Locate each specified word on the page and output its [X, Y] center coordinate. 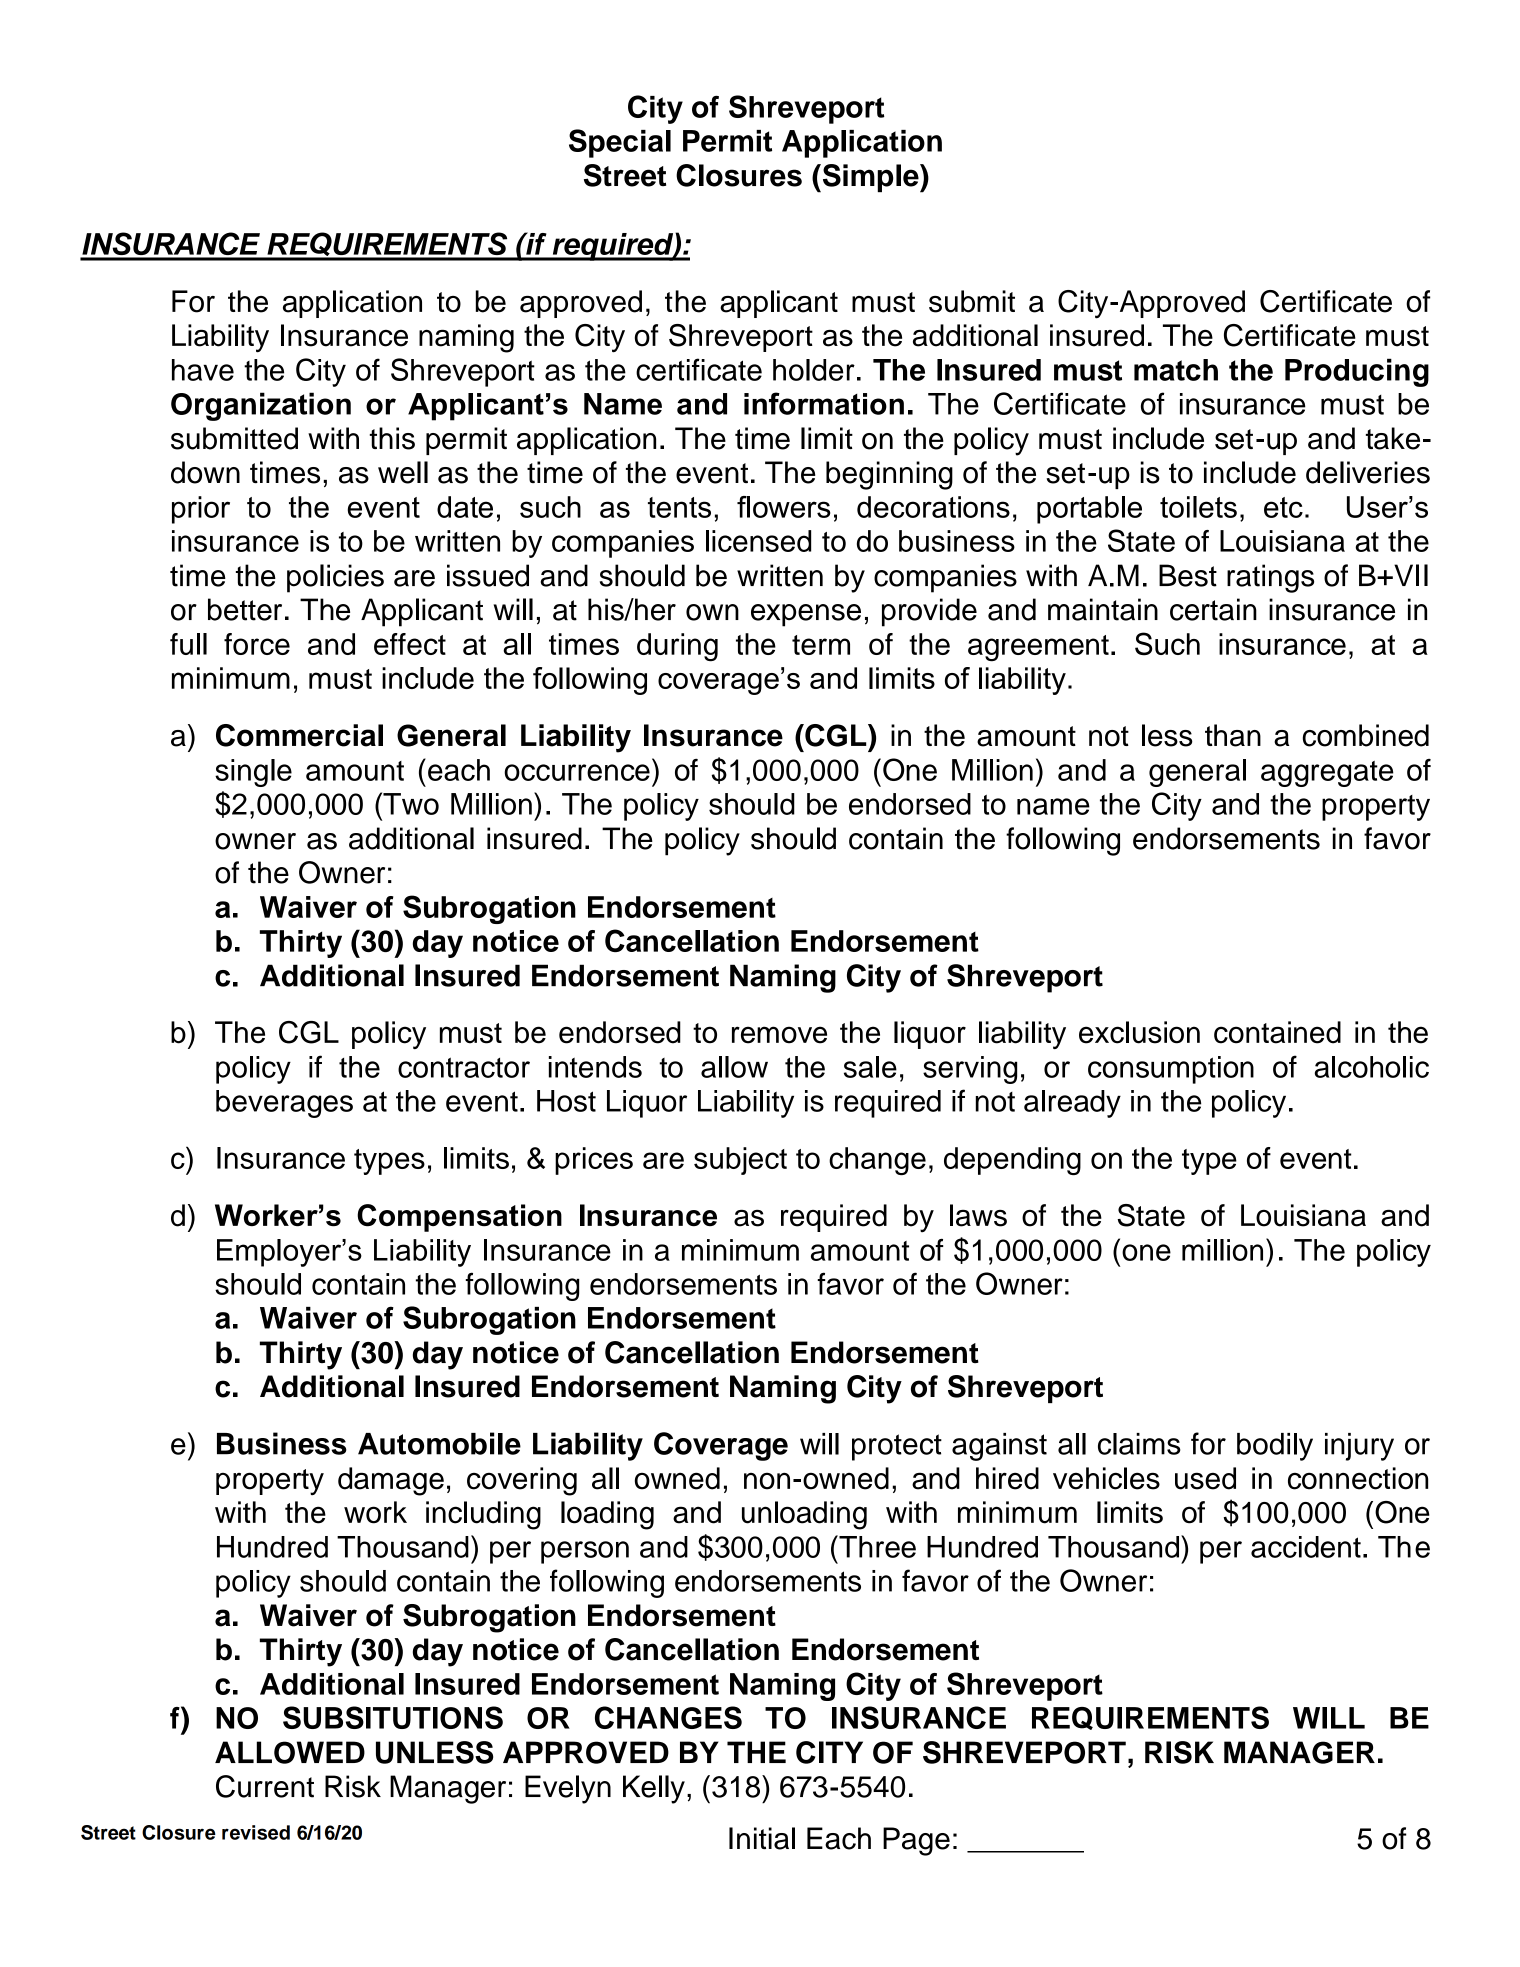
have [203, 370]
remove [779, 1035]
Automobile [439, 1443]
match [1176, 370]
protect [897, 1447]
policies [335, 578]
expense [806, 615]
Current [265, 1786]
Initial [762, 1838]
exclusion [1139, 1032]
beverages [284, 1104]
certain [1213, 609]
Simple [870, 178]
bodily [1275, 1447]
